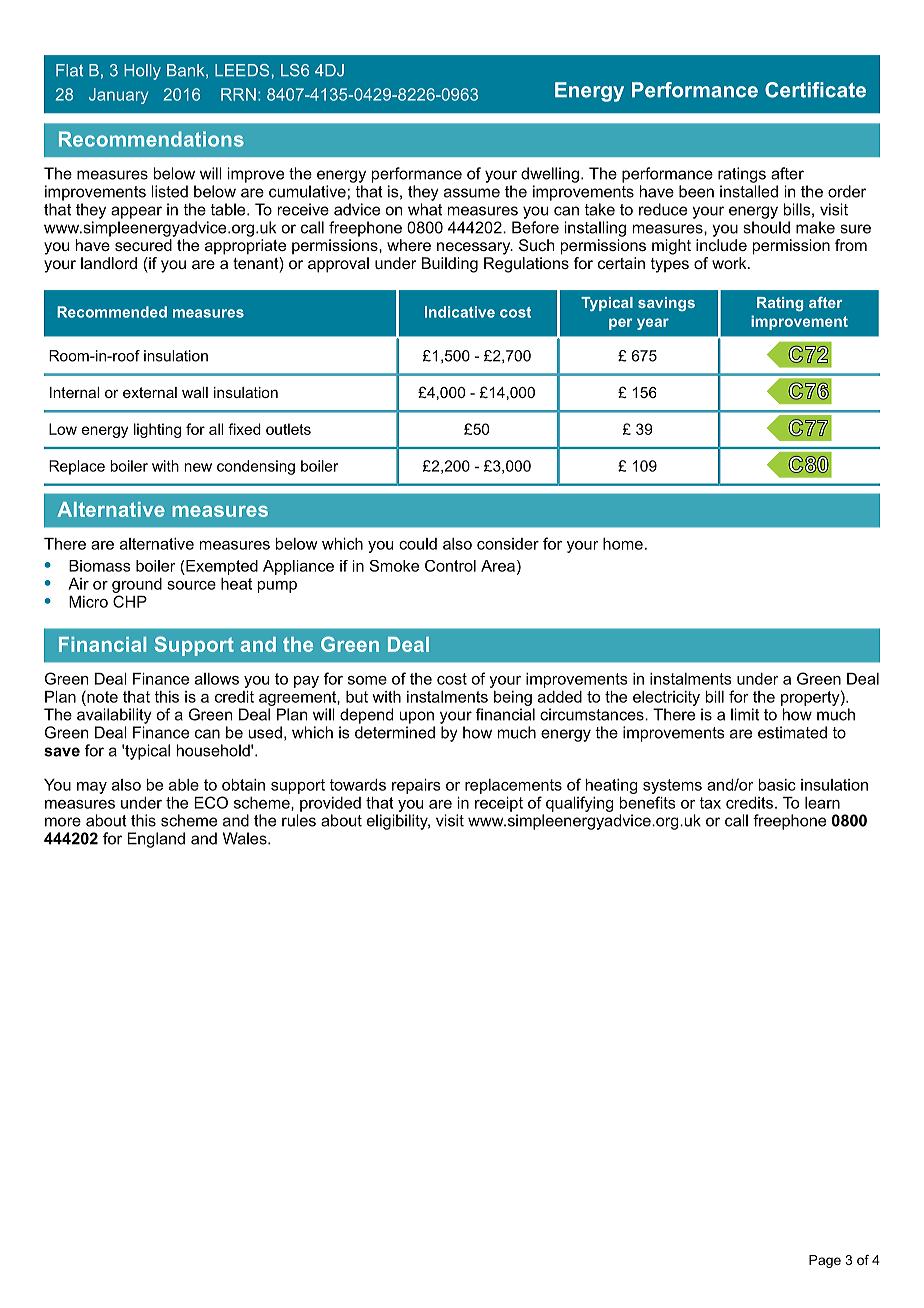 This screenshot has height=1308, width=924. What do you see at coordinates (119, 96) in the screenshot?
I see `January` at bounding box center [119, 96].
